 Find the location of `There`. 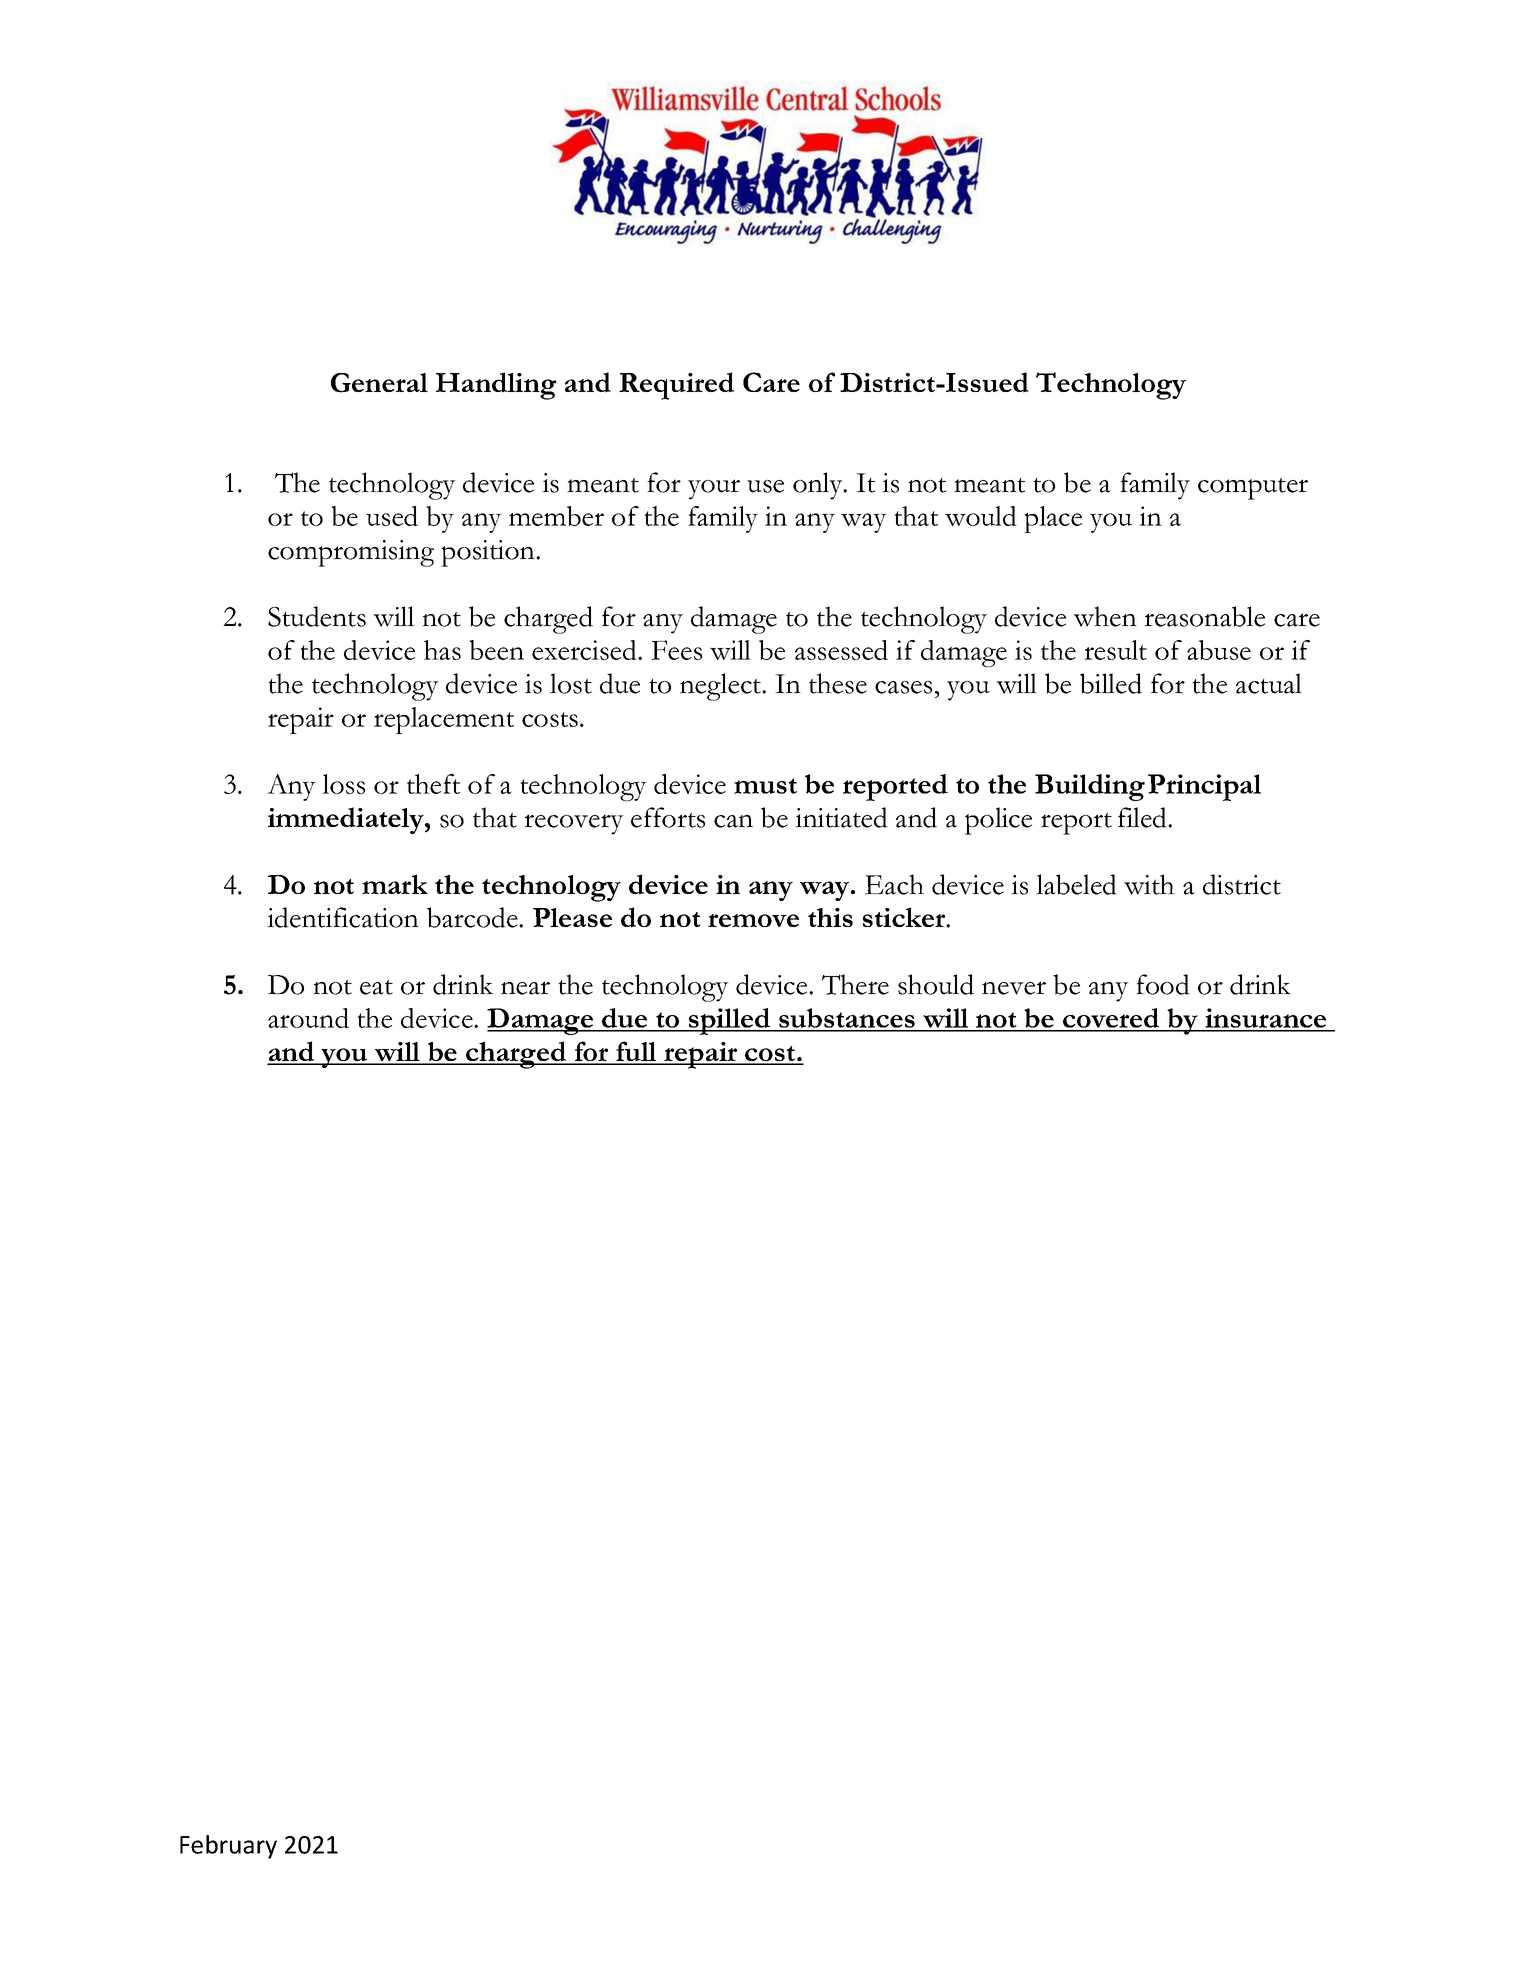

There is located at coordinates (855, 984).
